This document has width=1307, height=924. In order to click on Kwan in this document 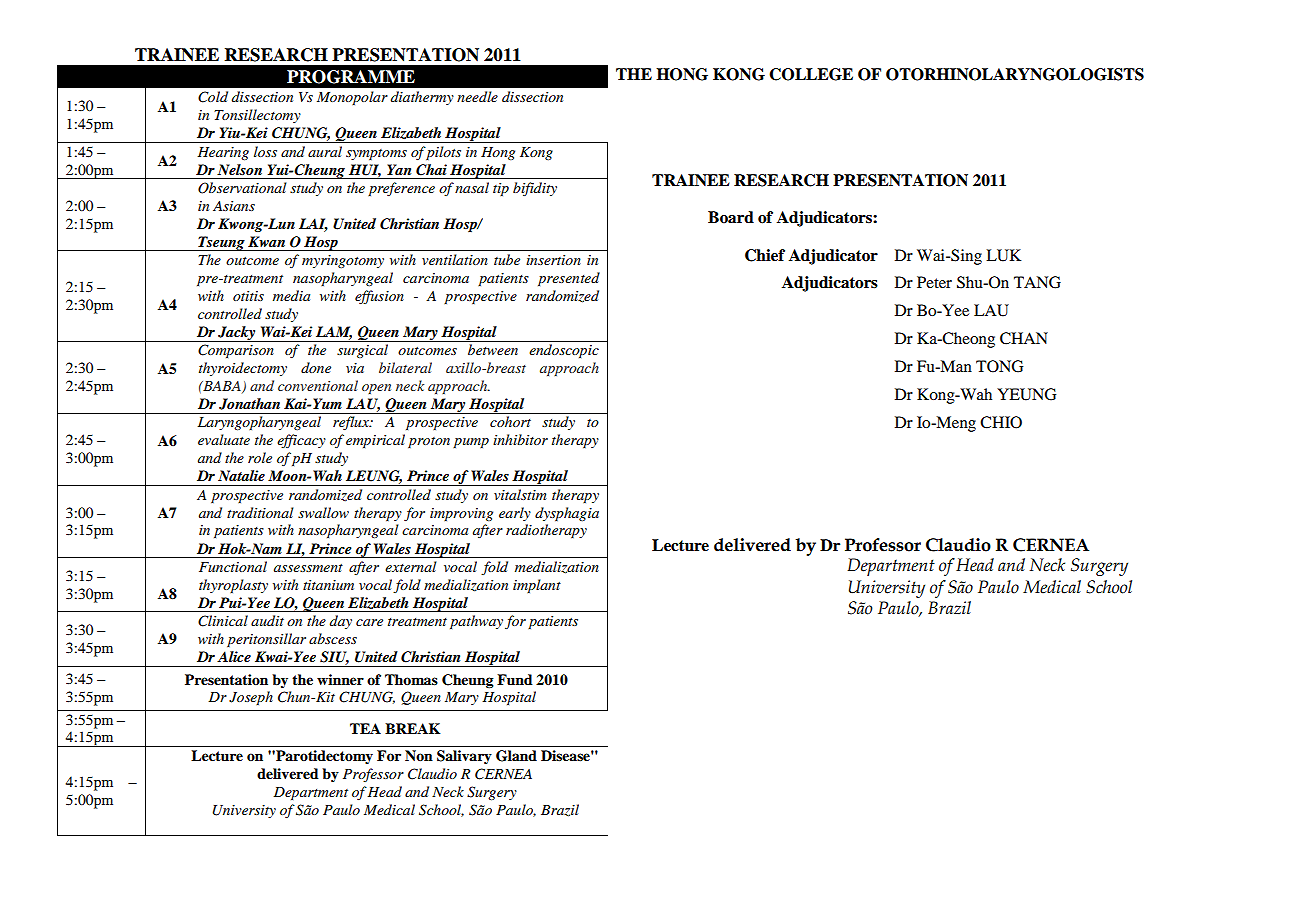, I will do `click(266, 241)`.
